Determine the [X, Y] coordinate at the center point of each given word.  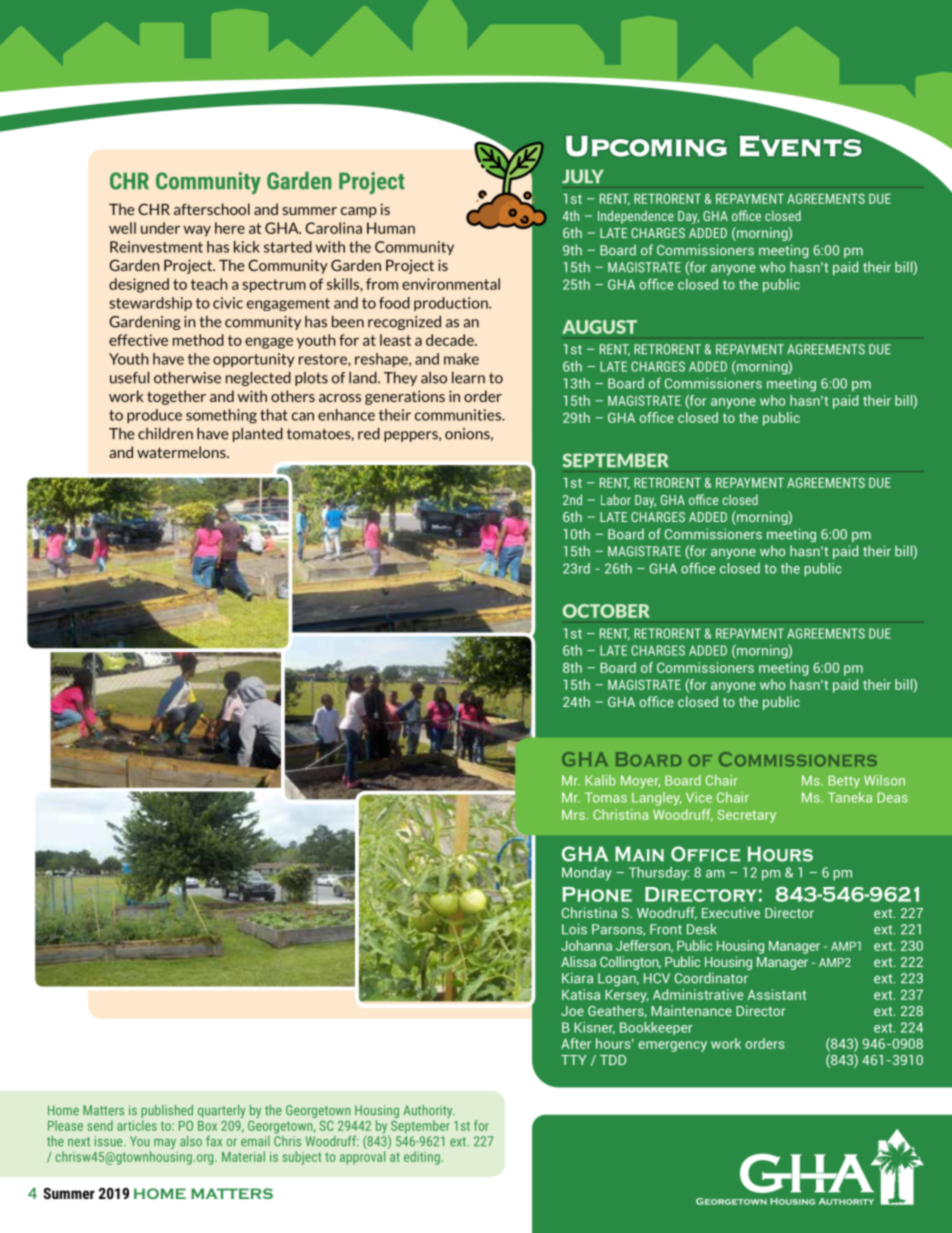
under [160, 228]
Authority [429, 1113]
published [167, 1111]
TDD [613, 1060]
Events [801, 144]
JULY [583, 176]
